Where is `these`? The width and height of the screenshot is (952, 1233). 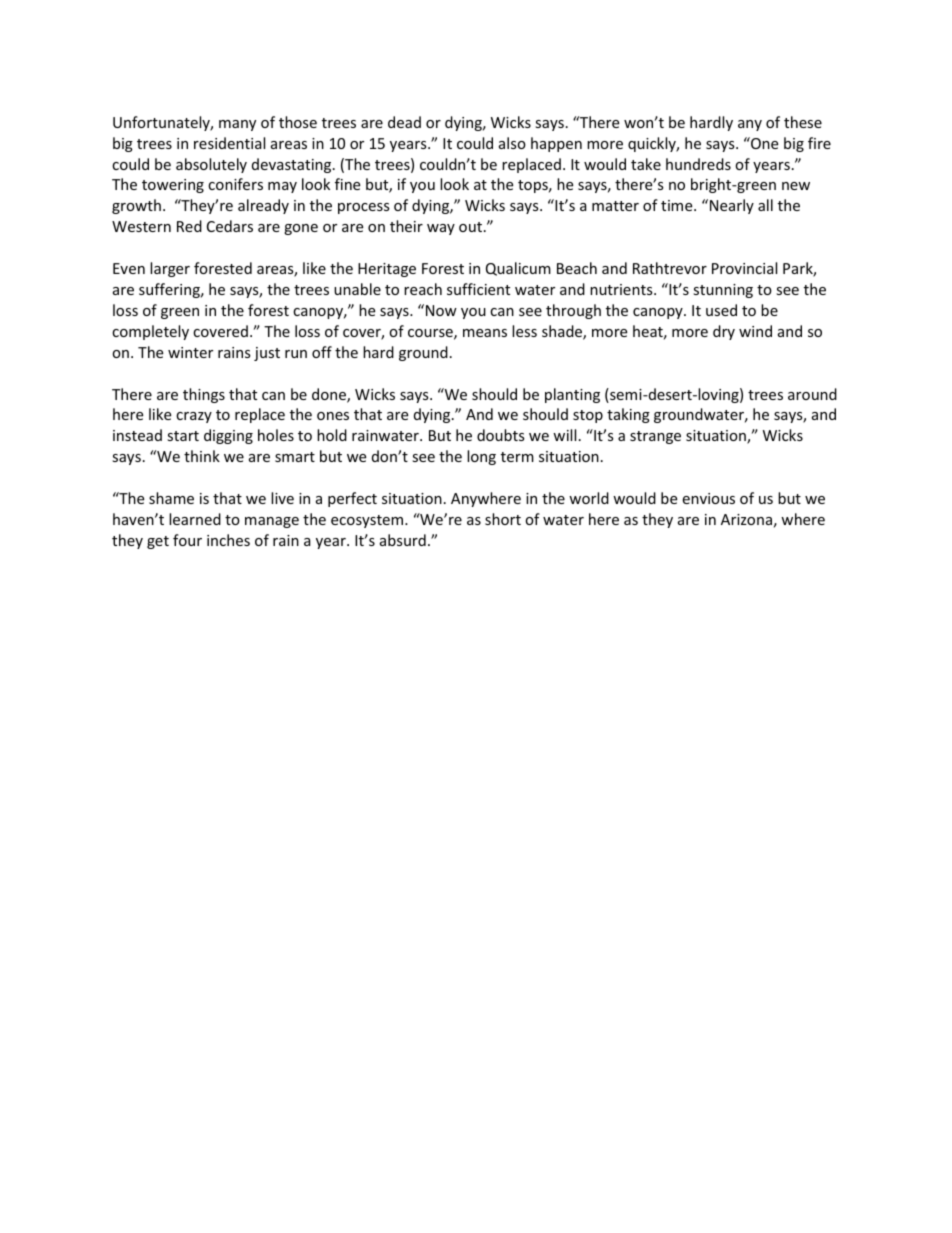
these is located at coordinates (803, 122).
